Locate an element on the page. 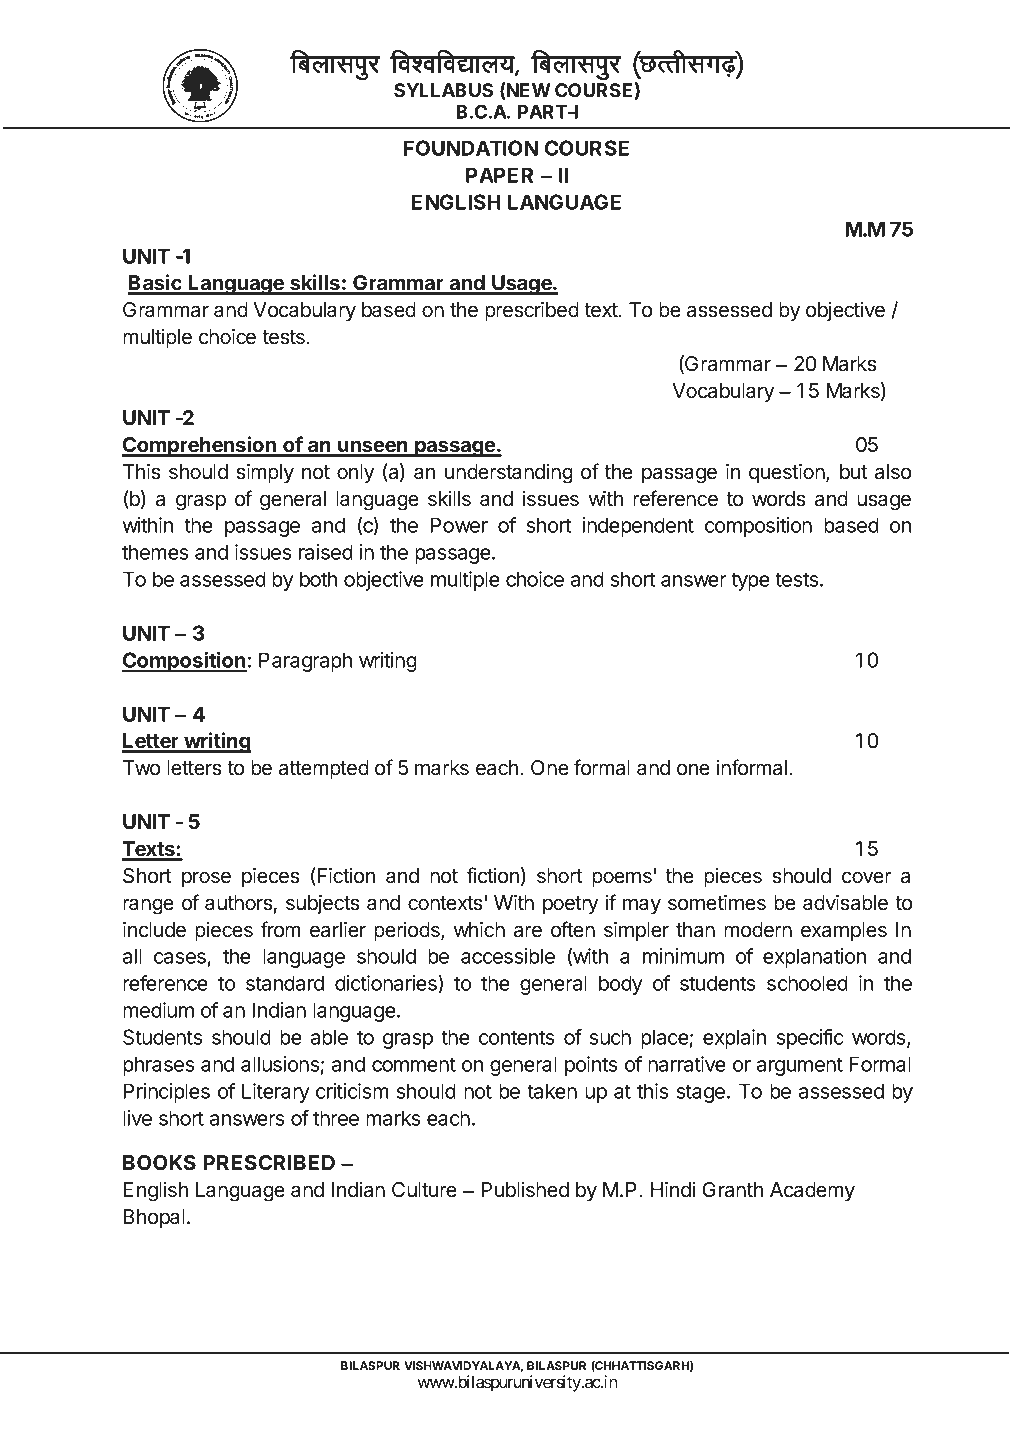 This image has height=1429, width=1010. NEW is located at coordinates (528, 90).
